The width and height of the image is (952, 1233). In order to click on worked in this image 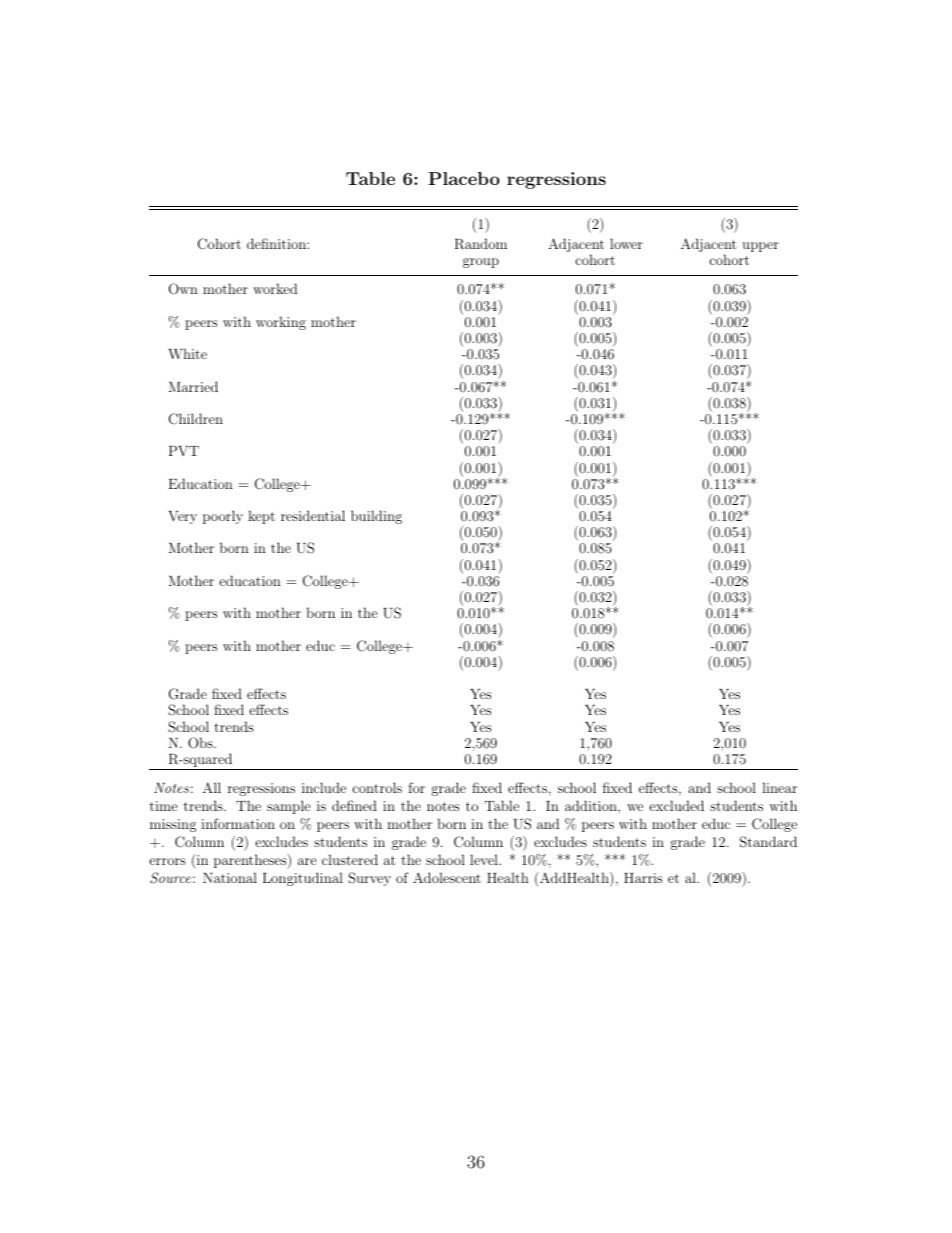, I will do `click(275, 288)`.
